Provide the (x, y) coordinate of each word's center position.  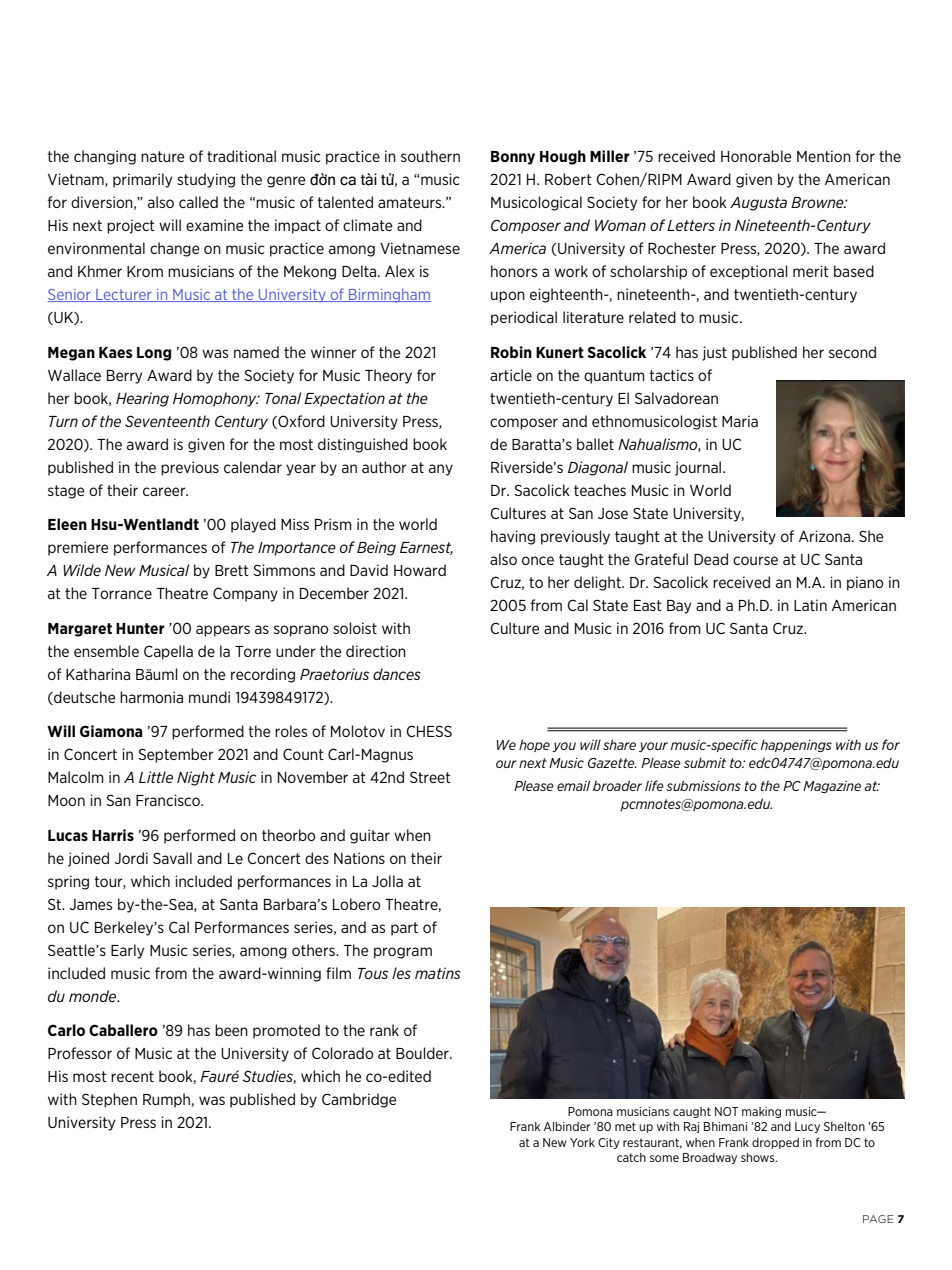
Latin (810, 605)
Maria (740, 421)
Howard (420, 570)
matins (438, 973)
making (761, 1112)
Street (430, 777)
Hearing (142, 399)
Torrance (122, 593)
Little (156, 777)
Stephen (109, 1100)
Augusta (758, 204)
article (511, 375)
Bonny (513, 158)
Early (127, 951)
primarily (142, 180)
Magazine (832, 787)
